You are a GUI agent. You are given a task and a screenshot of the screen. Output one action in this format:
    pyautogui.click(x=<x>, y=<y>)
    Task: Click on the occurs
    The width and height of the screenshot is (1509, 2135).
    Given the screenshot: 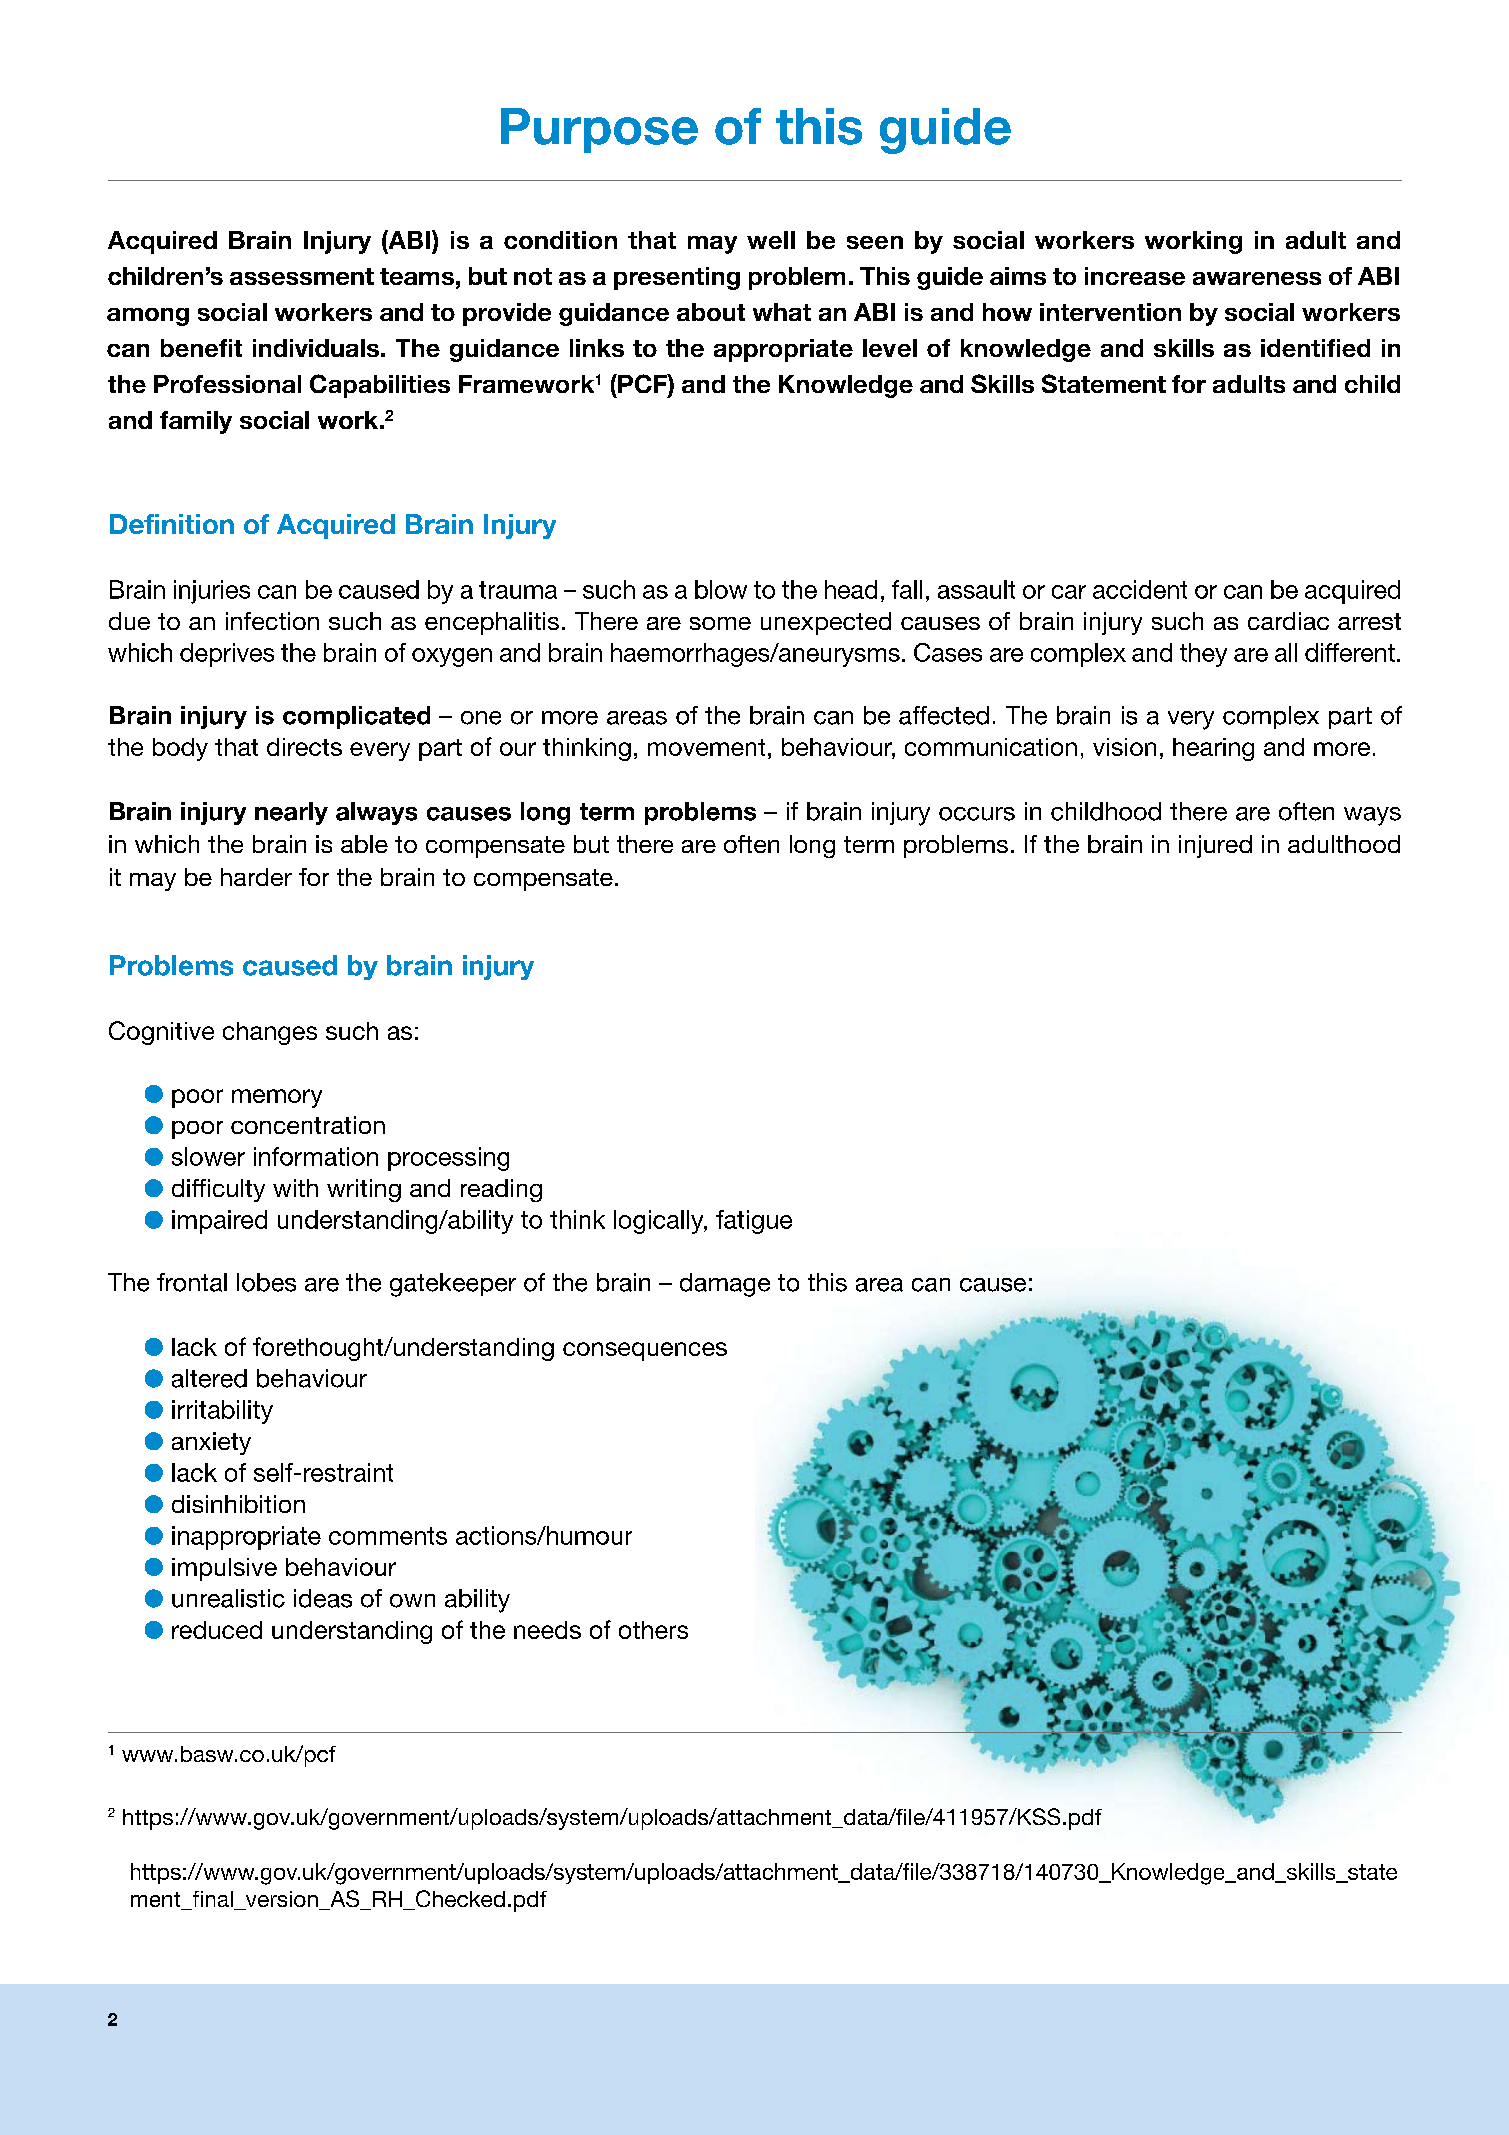 What is the action you would take?
    pyautogui.click(x=977, y=814)
